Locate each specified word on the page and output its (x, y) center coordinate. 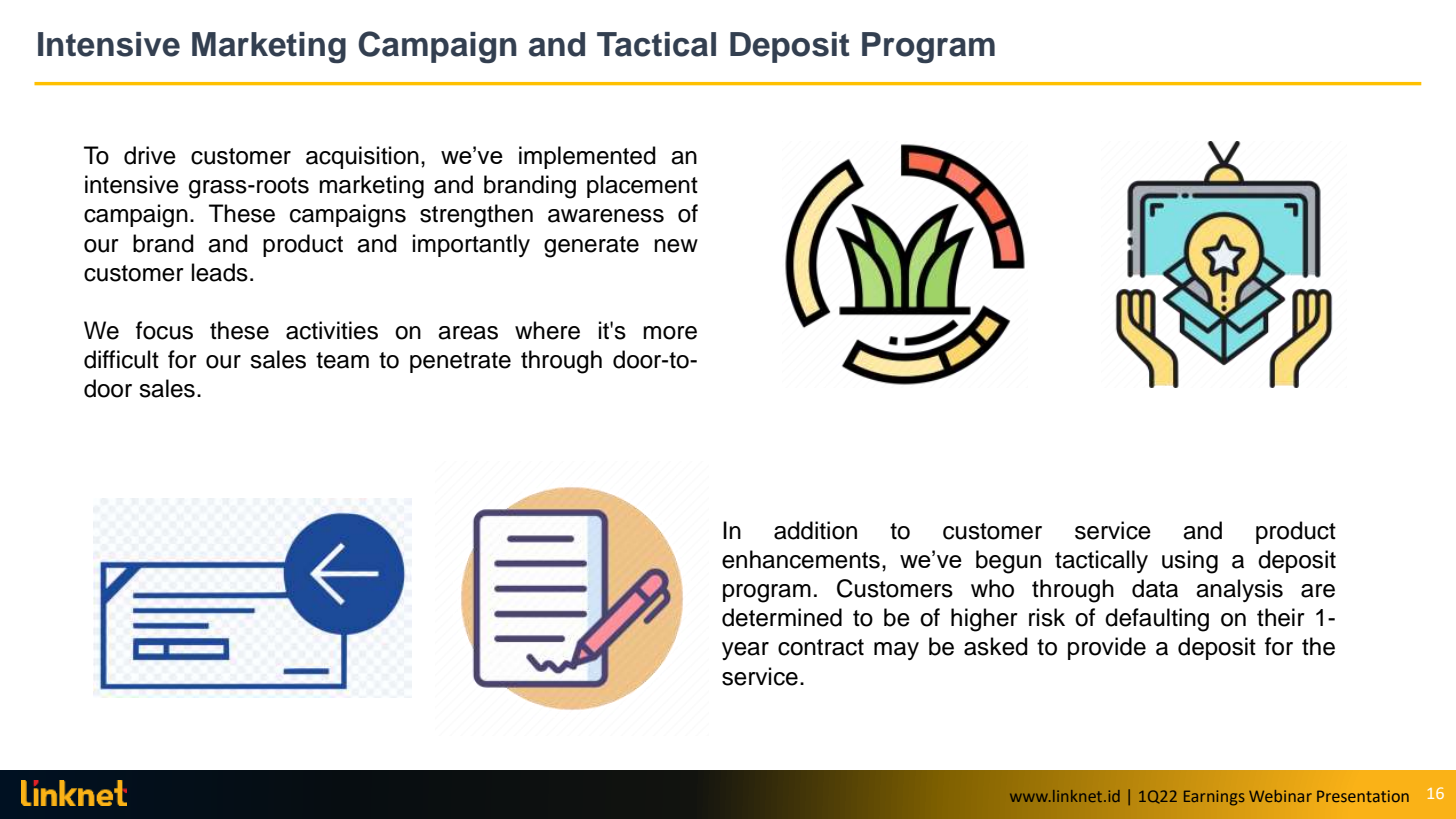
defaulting (1157, 620)
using (1190, 562)
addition (815, 530)
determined (782, 617)
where (547, 330)
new (676, 246)
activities (332, 330)
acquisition (362, 157)
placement (642, 186)
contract (821, 647)
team (342, 360)
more (670, 333)
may (896, 651)
